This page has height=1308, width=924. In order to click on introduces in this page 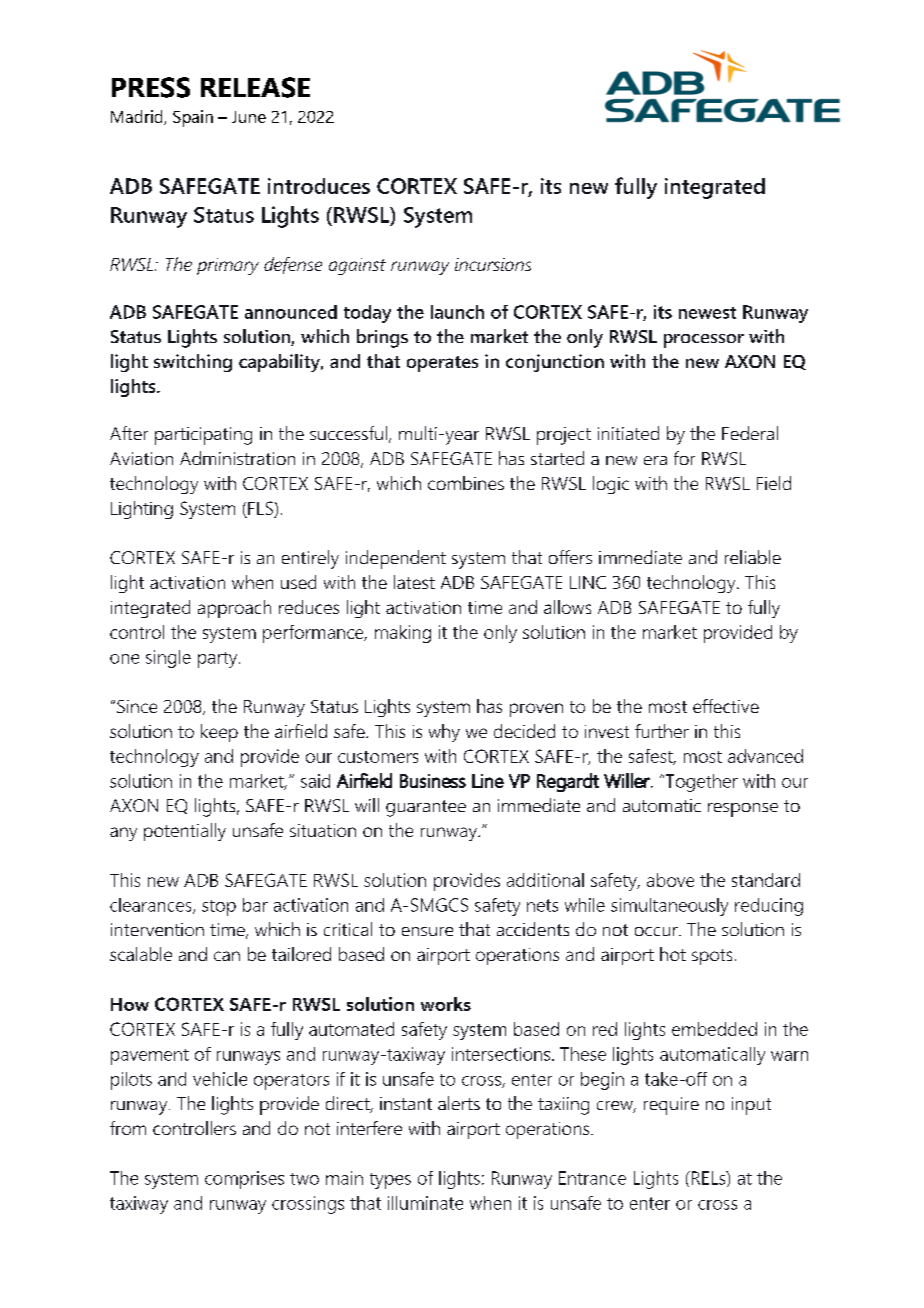, I will do `click(319, 186)`.
